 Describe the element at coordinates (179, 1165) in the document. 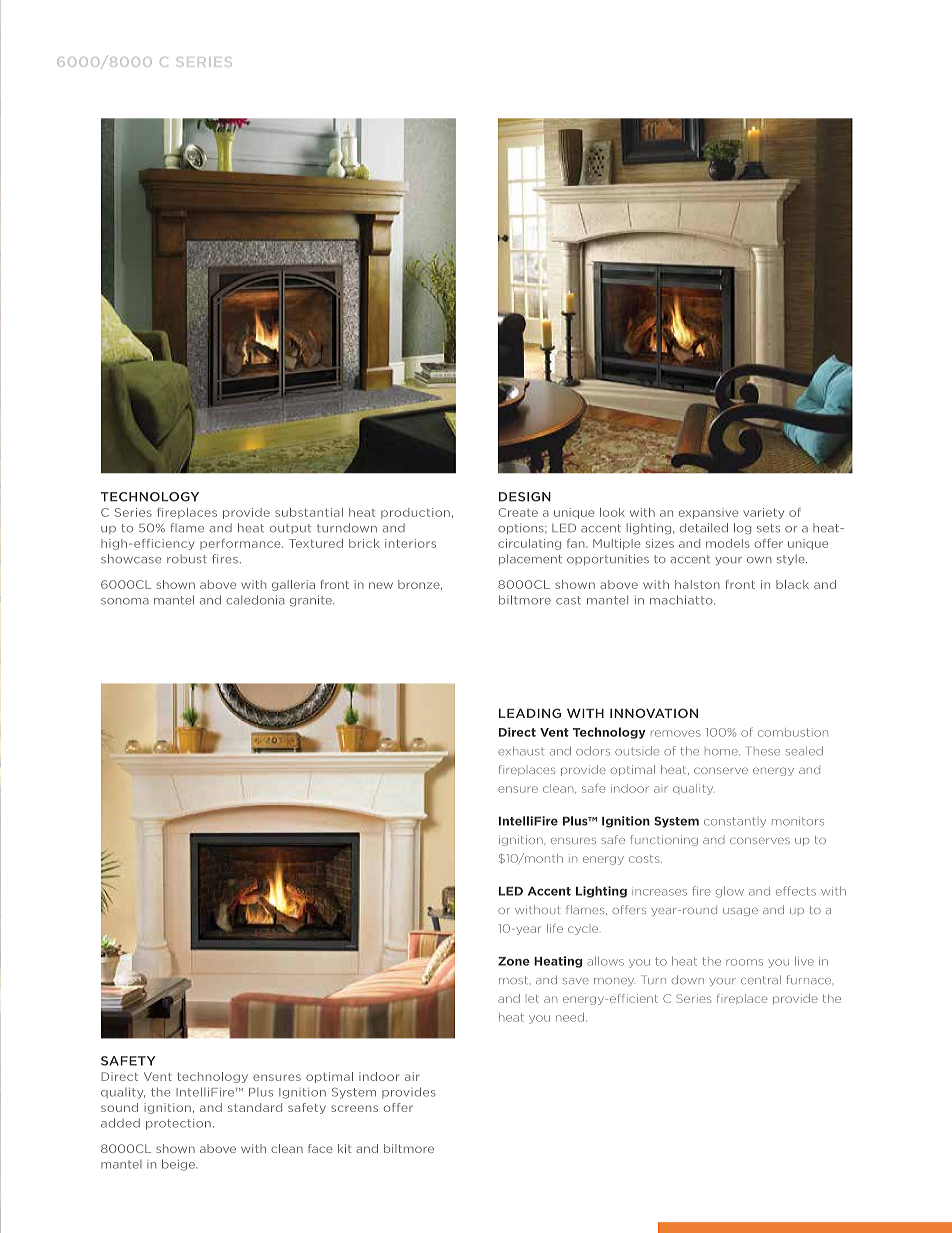

I see `beige` at that location.
